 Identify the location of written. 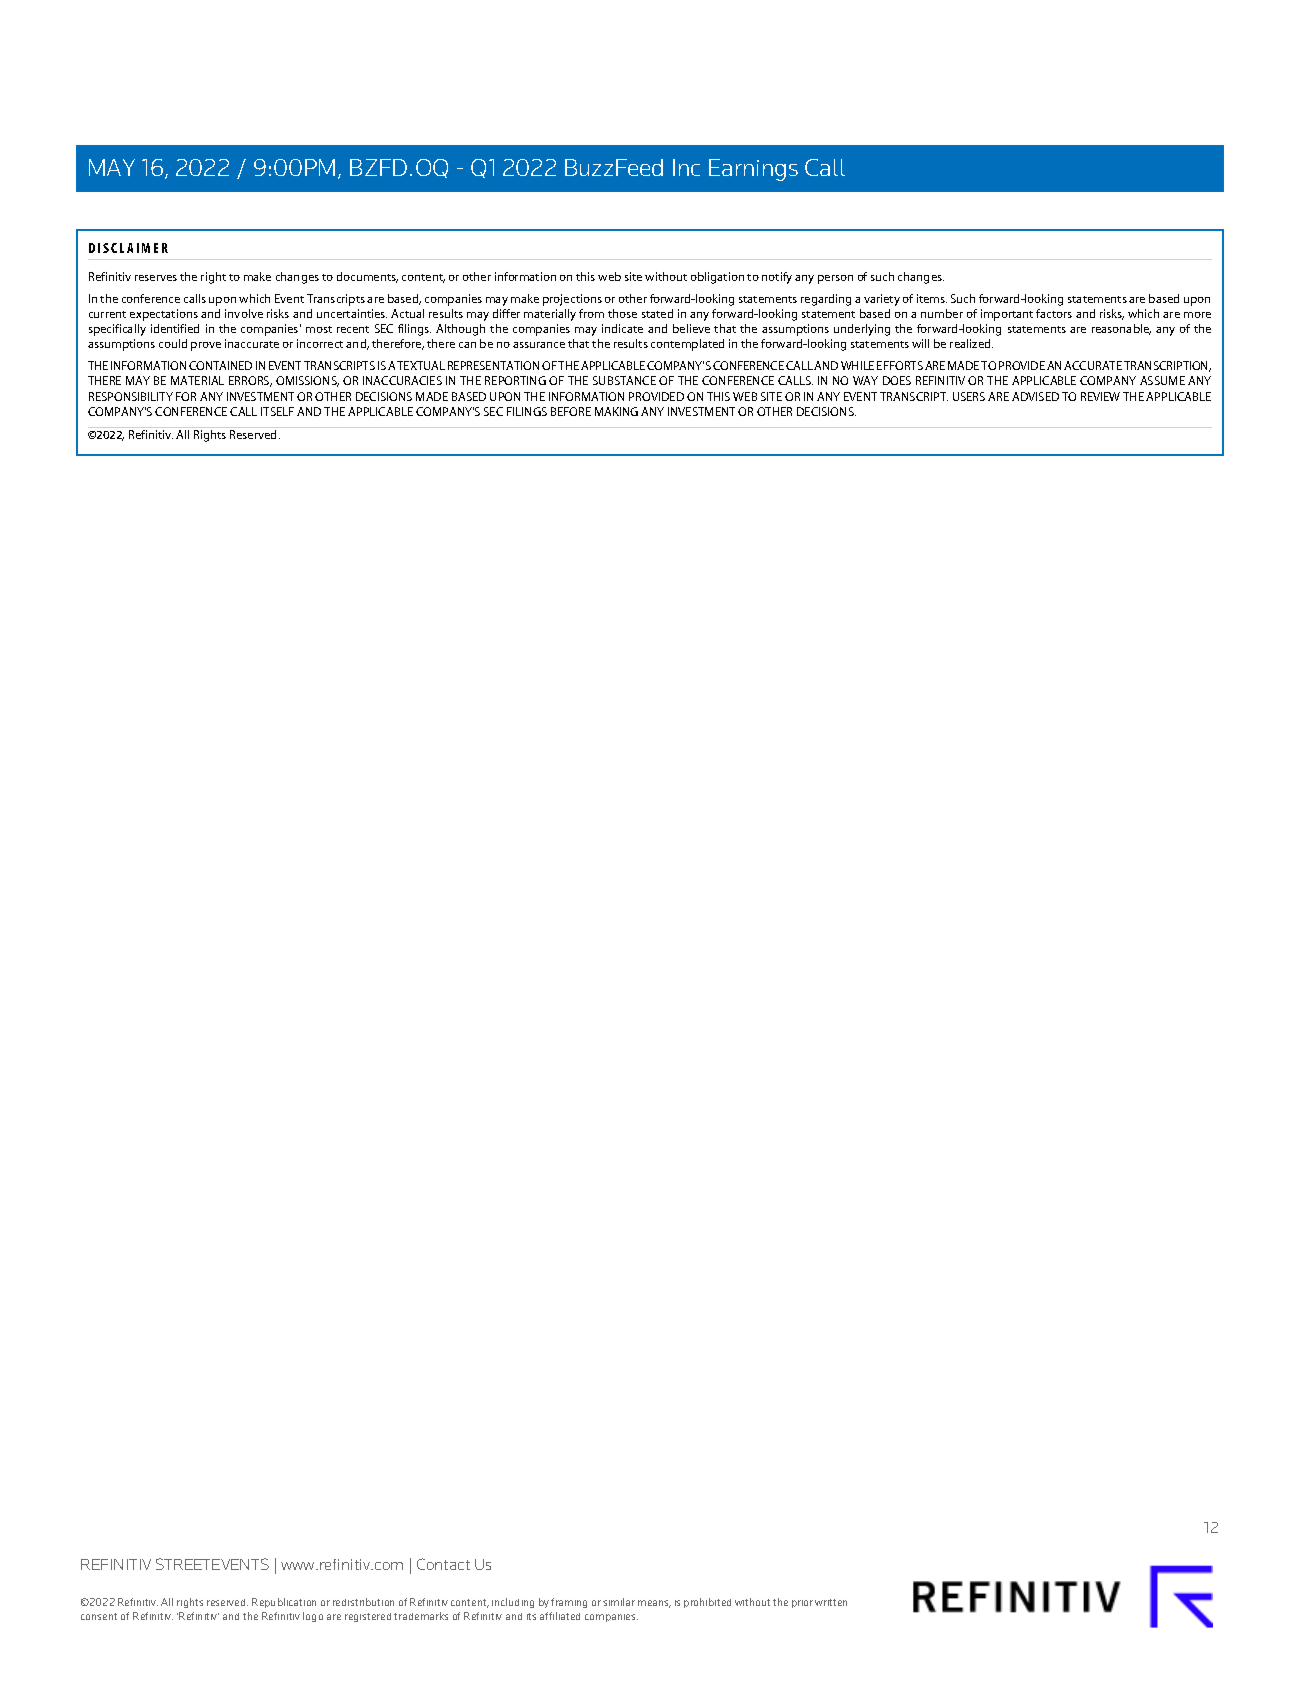
(831, 1602).
